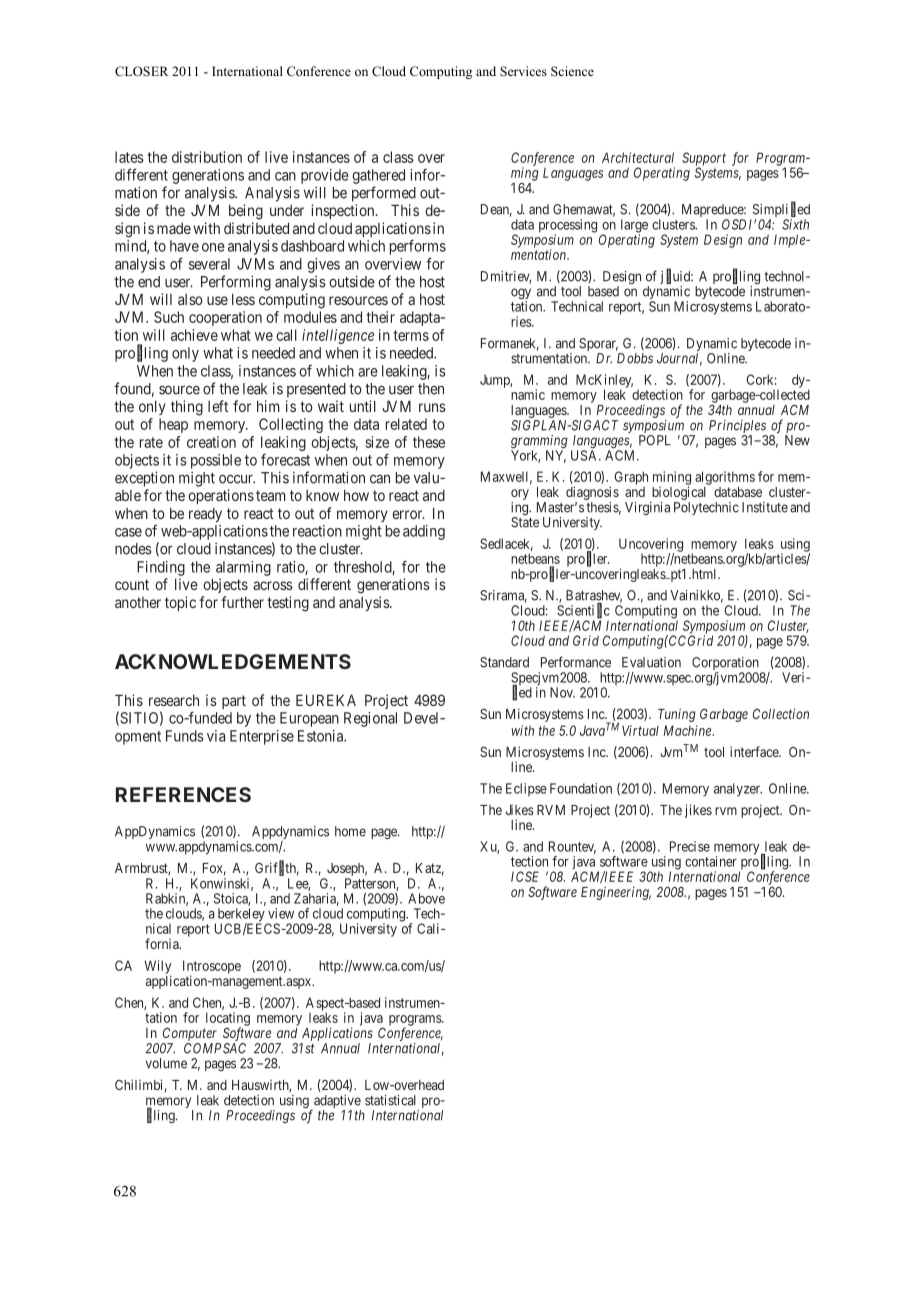 This document has height=1308, width=924. I want to click on Support, so click(704, 160).
